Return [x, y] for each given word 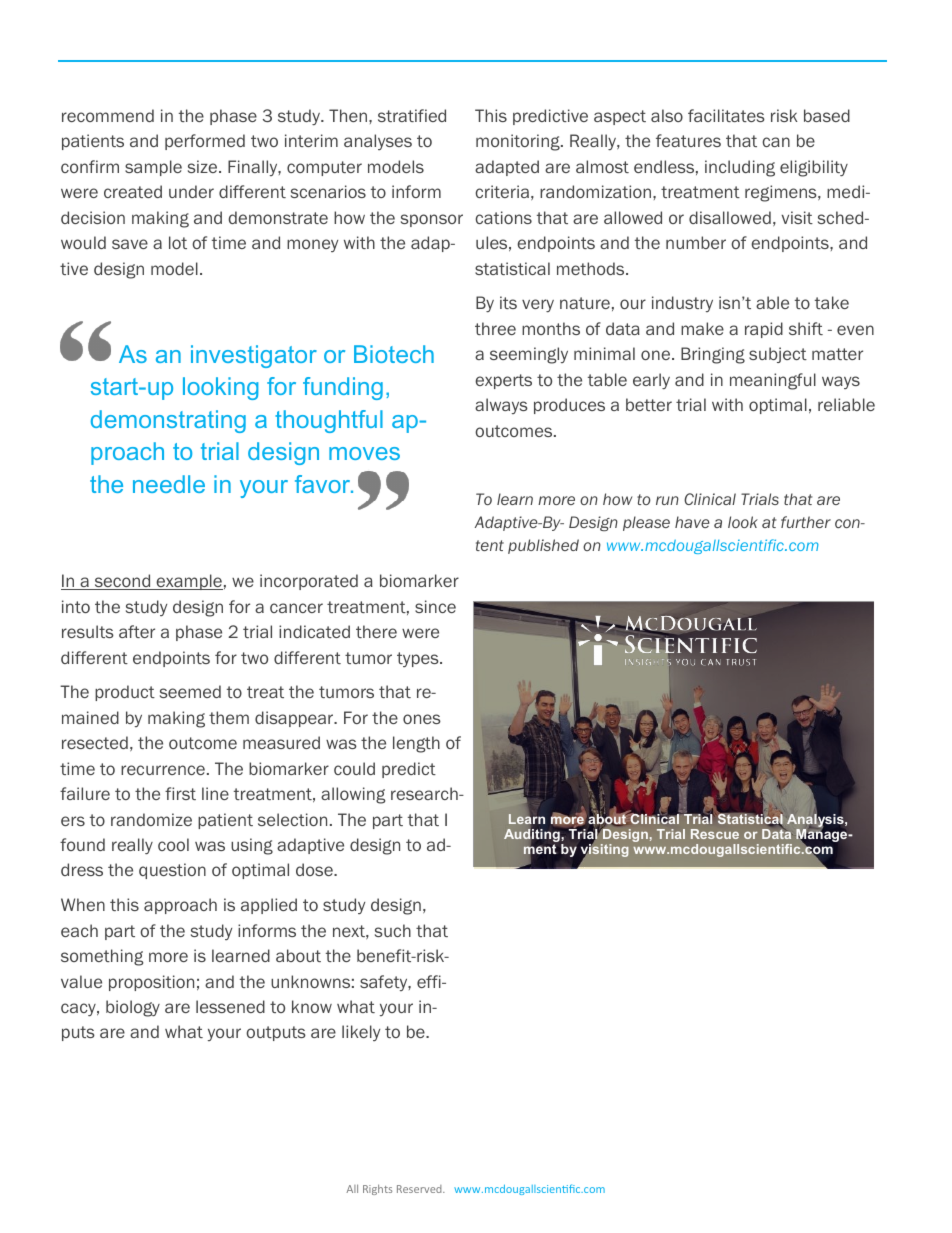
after [137, 631]
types [419, 659]
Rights [377, 1189]
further [806, 522]
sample [153, 168]
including [740, 168]
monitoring [519, 142]
